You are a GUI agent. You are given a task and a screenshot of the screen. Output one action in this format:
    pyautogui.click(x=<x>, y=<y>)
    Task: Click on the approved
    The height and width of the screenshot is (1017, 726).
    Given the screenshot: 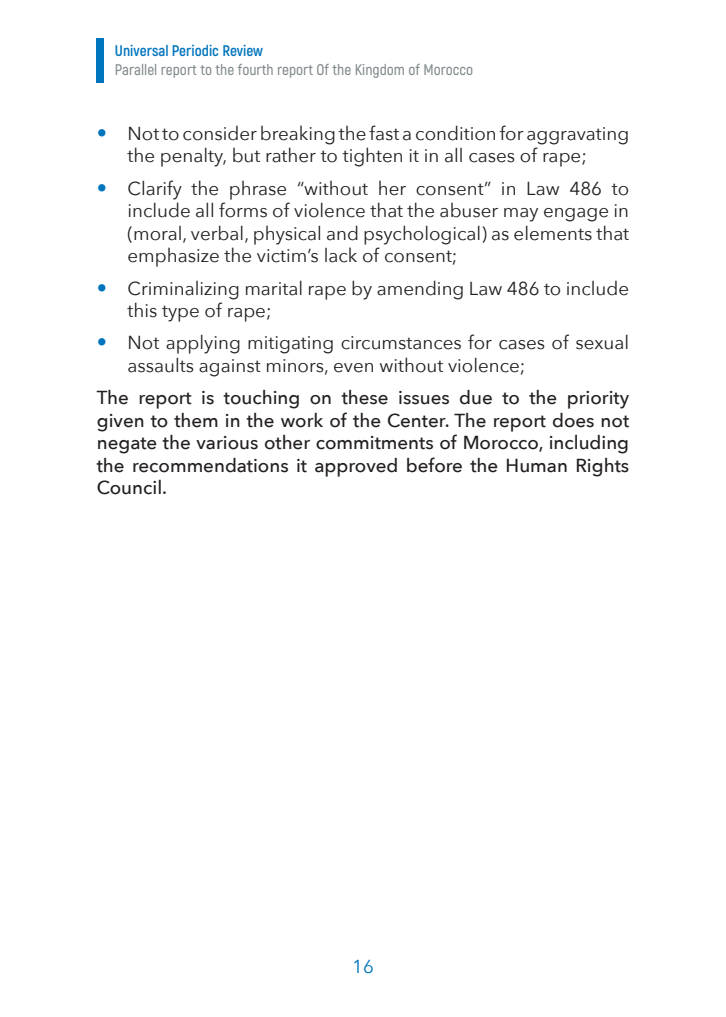 What is the action you would take?
    pyautogui.click(x=356, y=467)
